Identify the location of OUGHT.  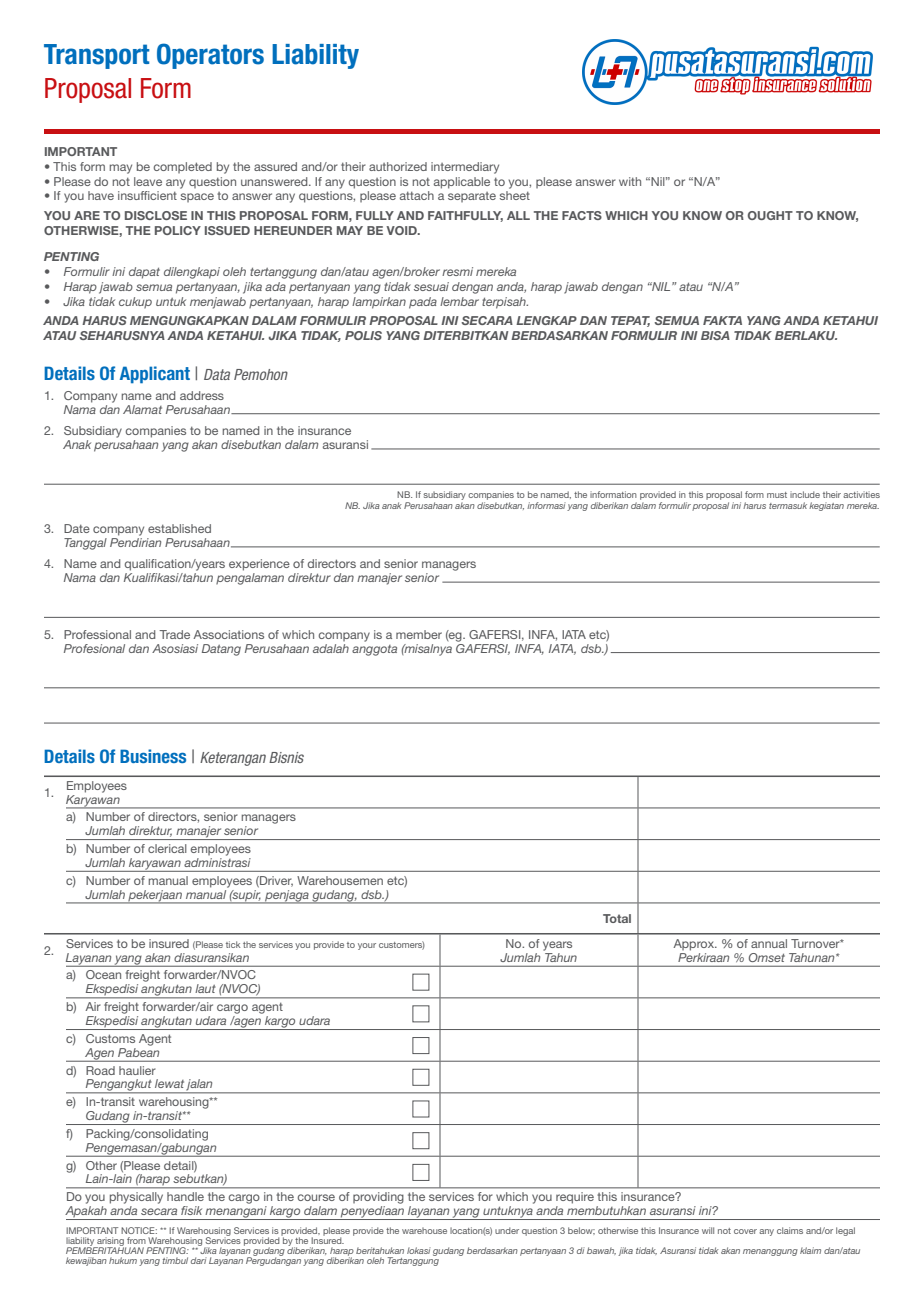
(770, 215).
